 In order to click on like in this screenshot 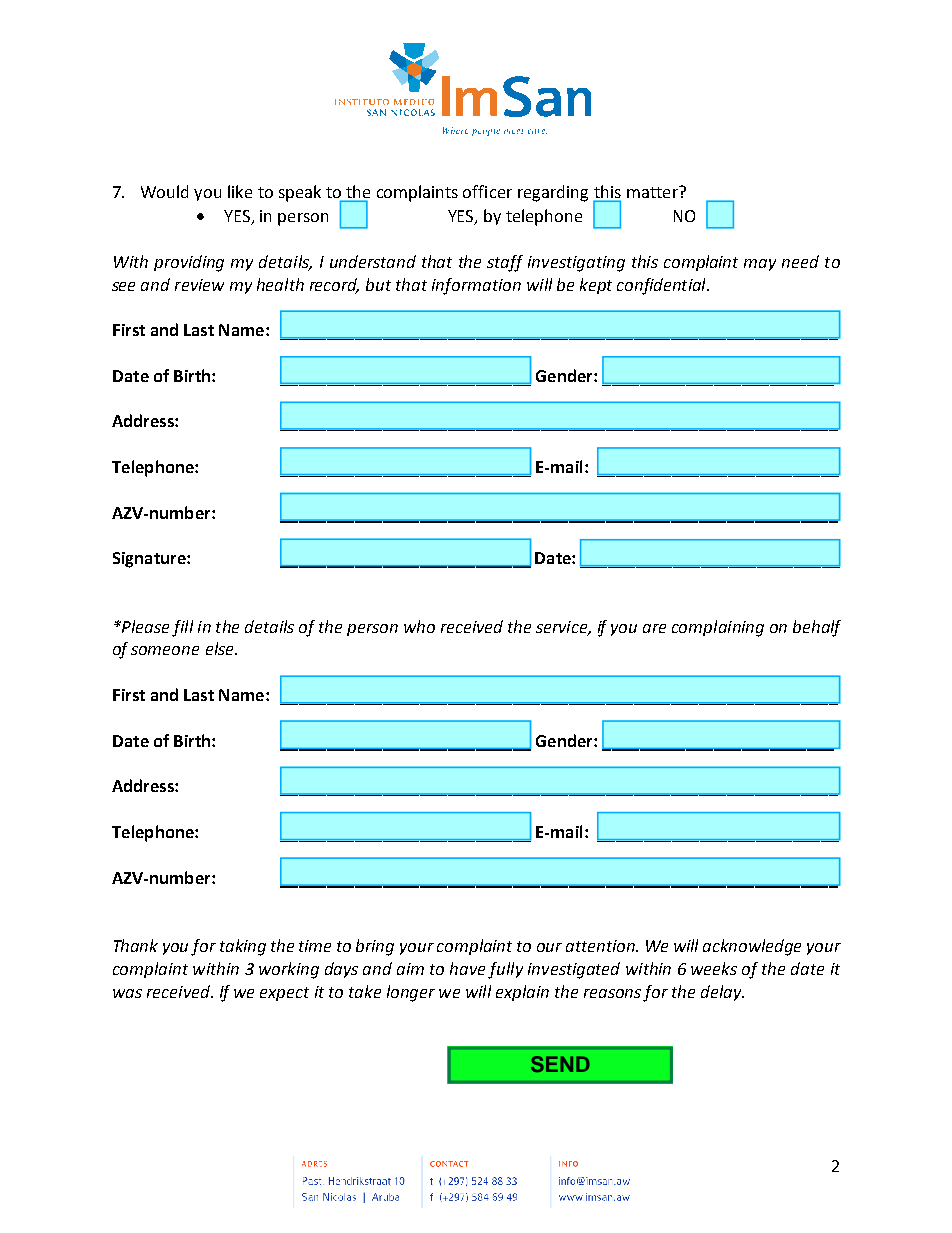, I will do `click(240, 191)`.
